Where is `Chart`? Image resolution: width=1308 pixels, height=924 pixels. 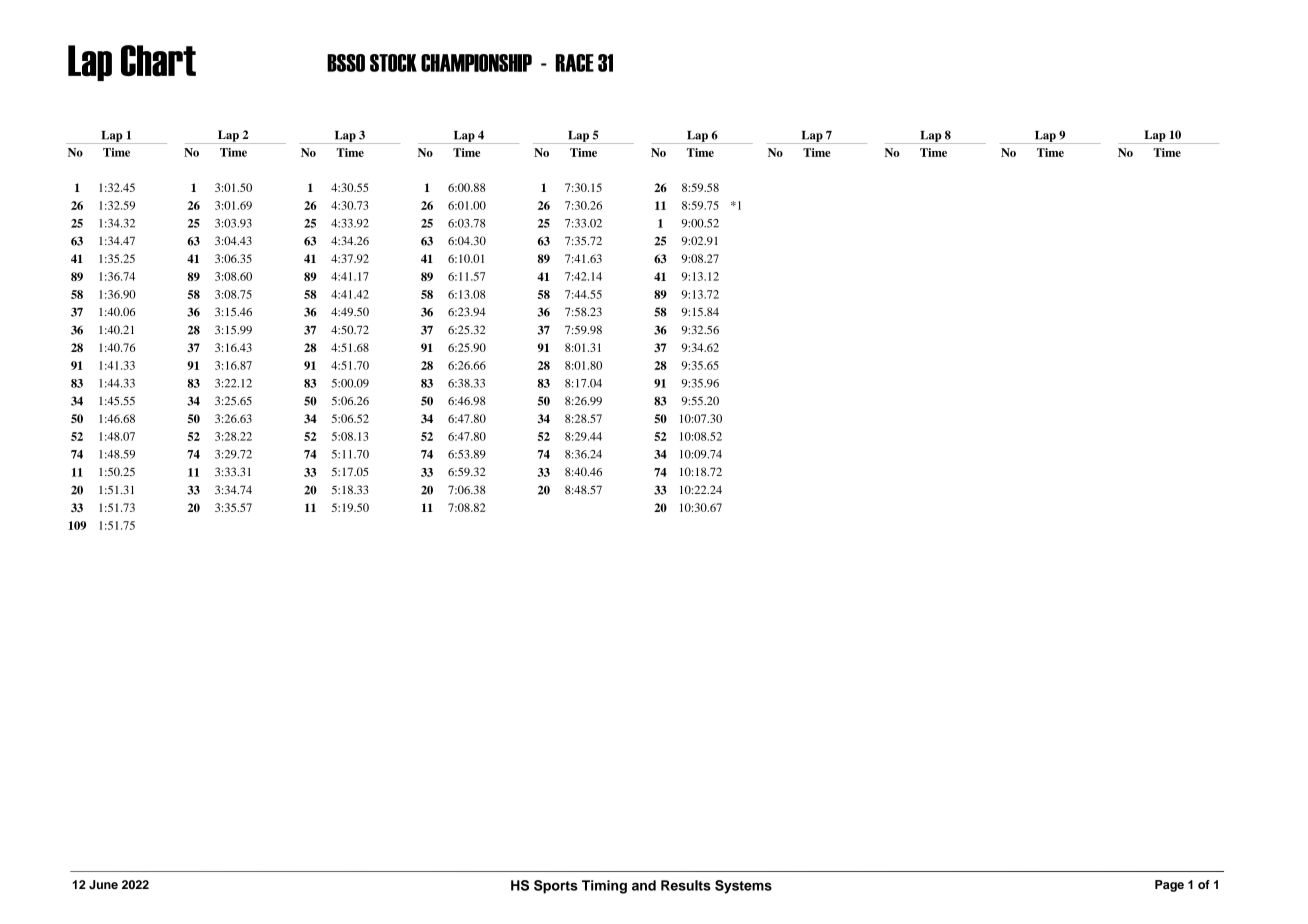 Chart is located at coordinates (158, 61).
